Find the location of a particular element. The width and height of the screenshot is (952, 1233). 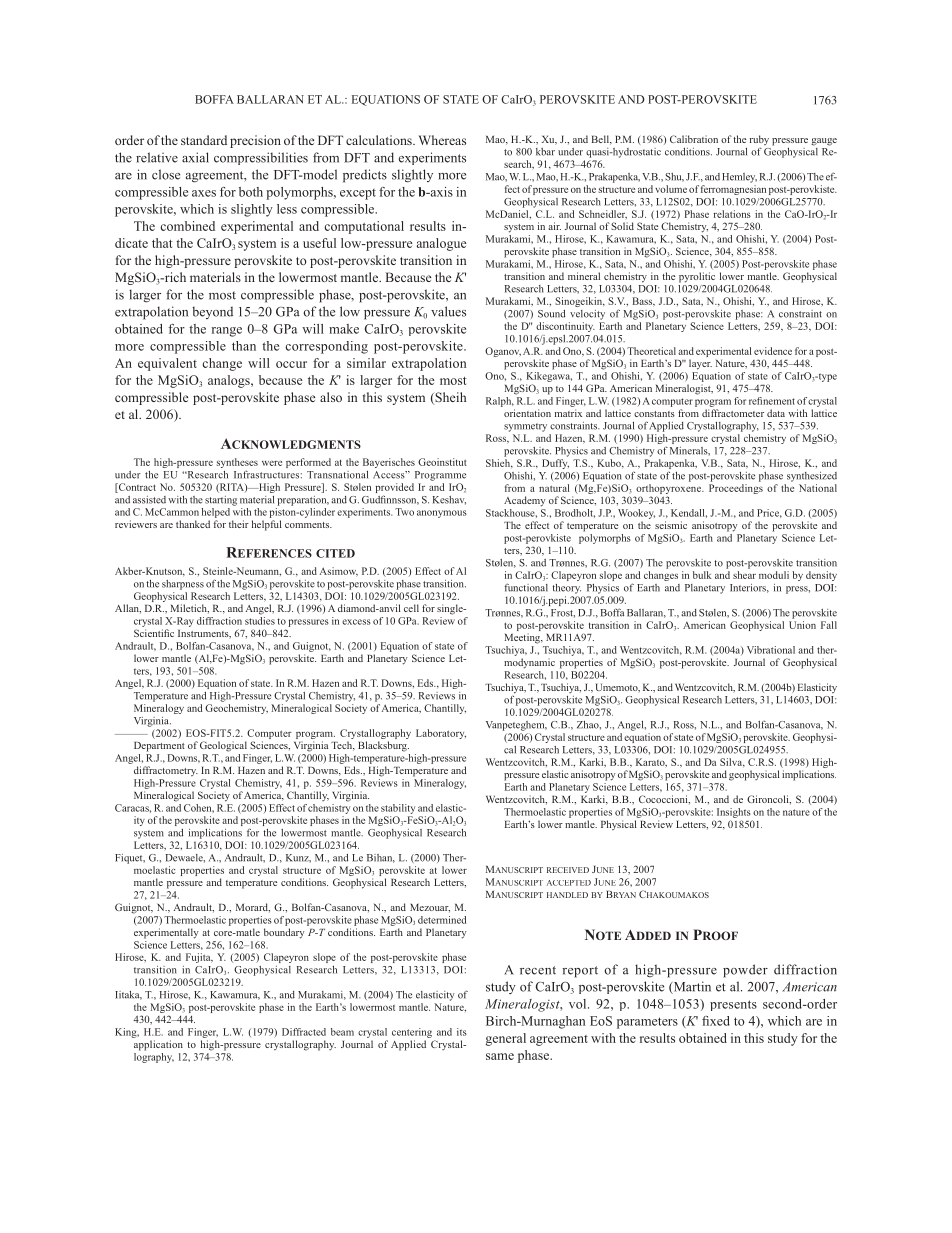

studies is located at coordinates (260, 621).
